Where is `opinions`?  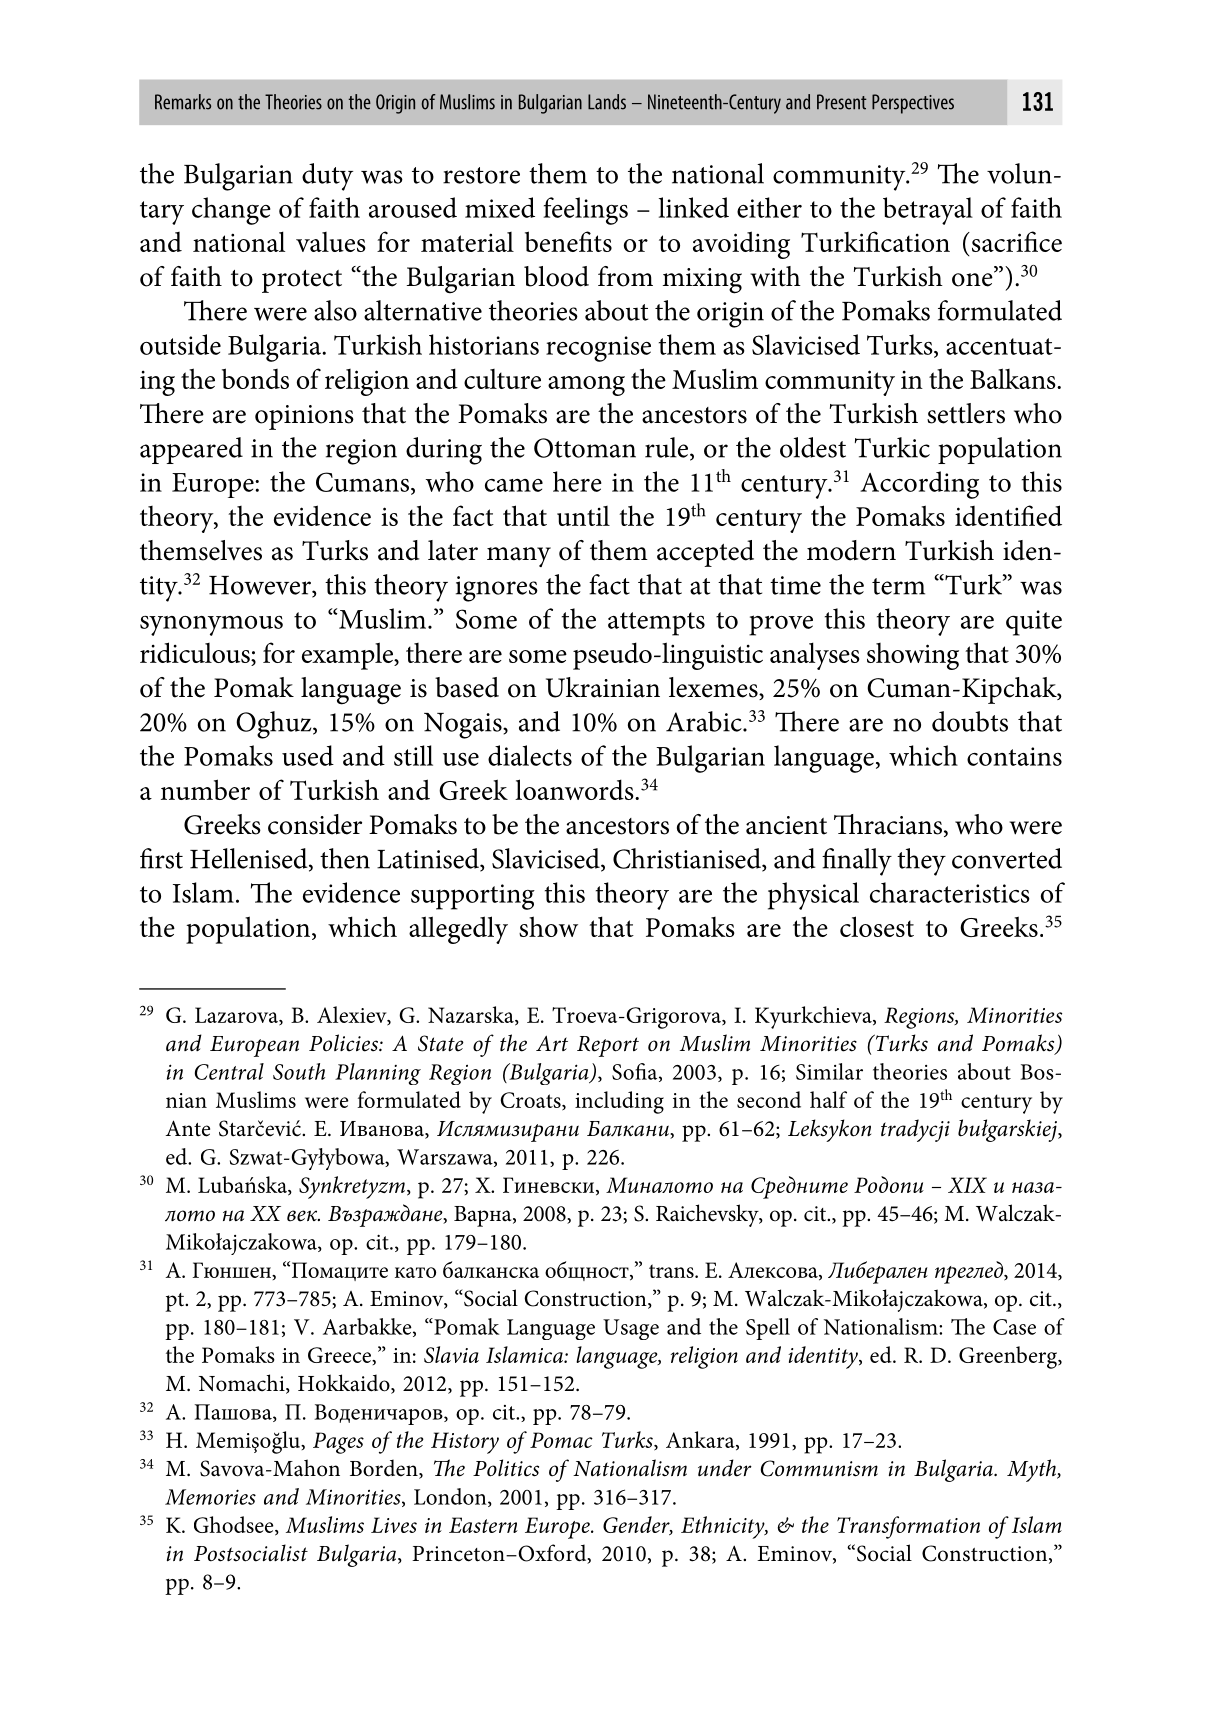 opinions is located at coordinates (304, 417).
